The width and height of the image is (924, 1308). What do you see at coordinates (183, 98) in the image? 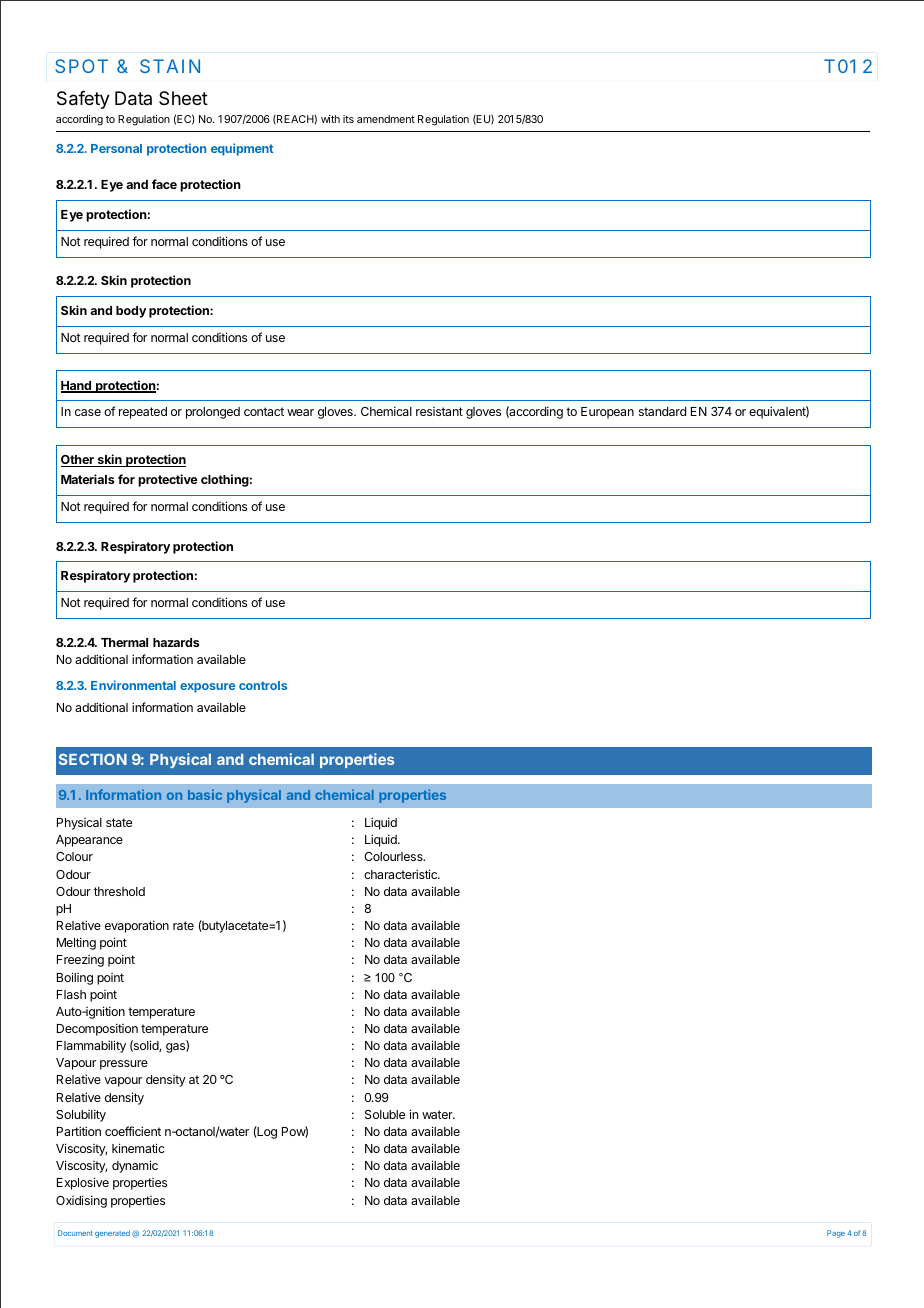
I see `Sheet` at bounding box center [183, 98].
